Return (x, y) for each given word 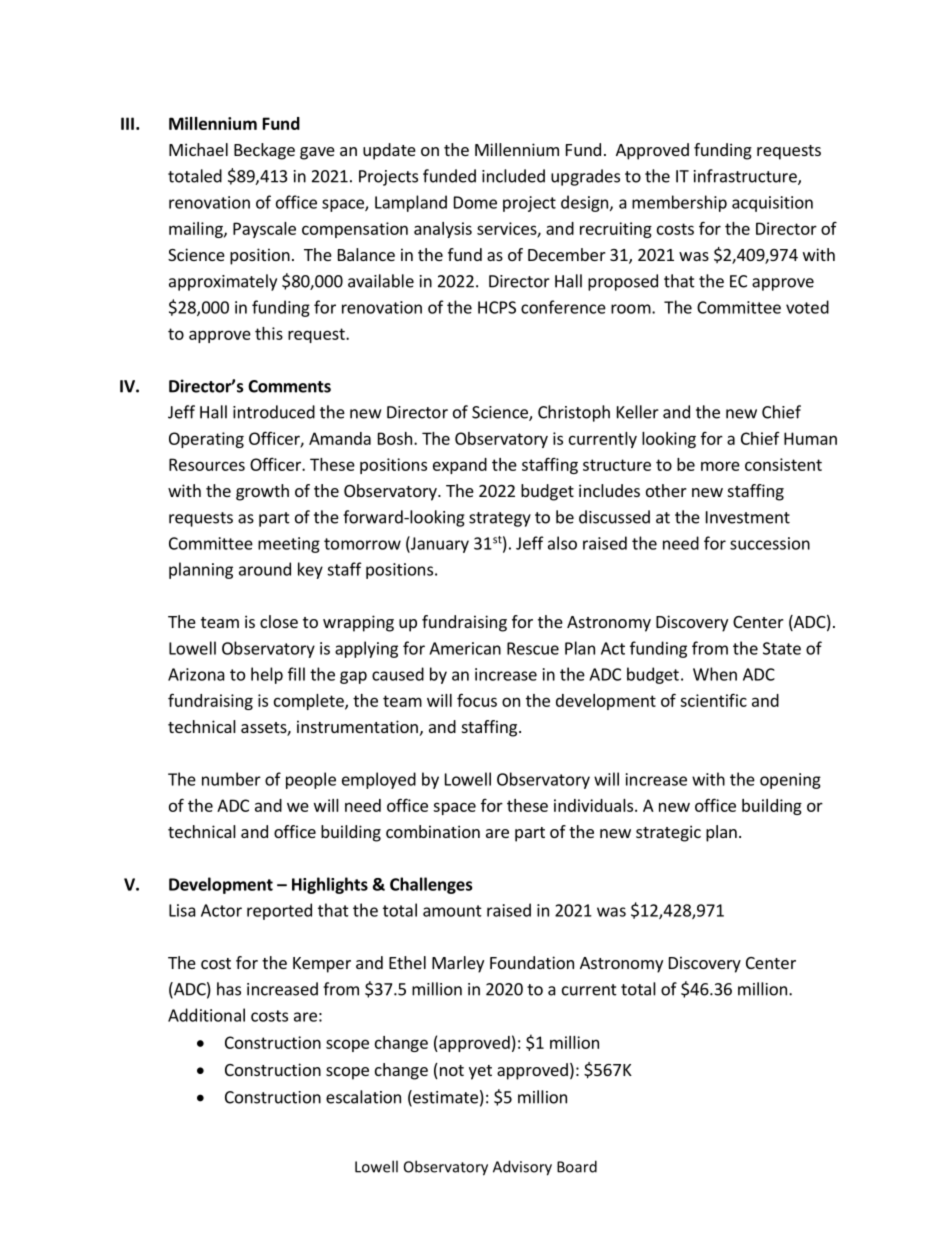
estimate (444, 1098)
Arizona (196, 674)
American (465, 648)
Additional (206, 1015)
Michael (198, 149)
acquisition (772, 204)
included (513, 176)
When (715, 674)
